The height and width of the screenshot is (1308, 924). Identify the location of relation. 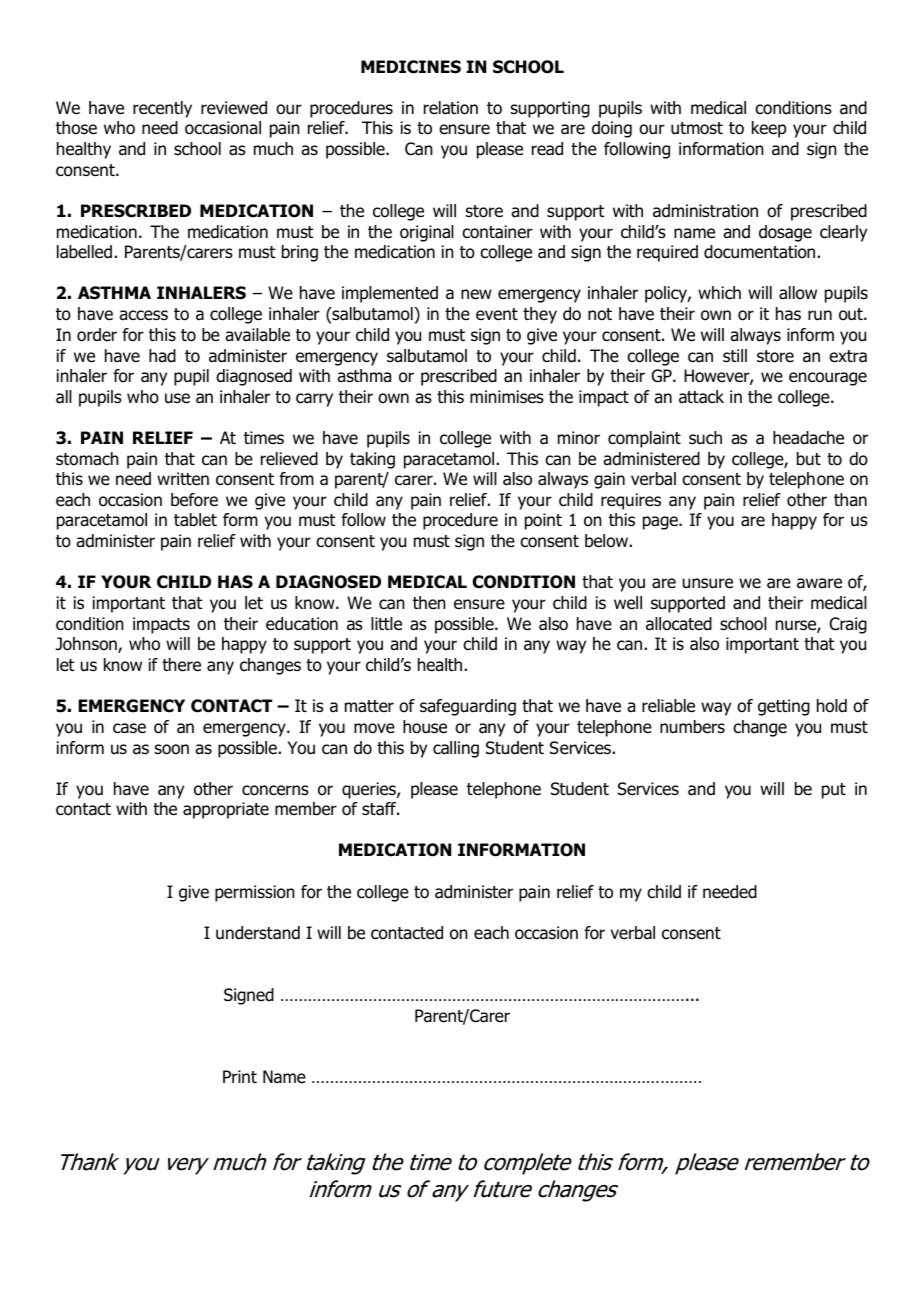
(451, 108).
